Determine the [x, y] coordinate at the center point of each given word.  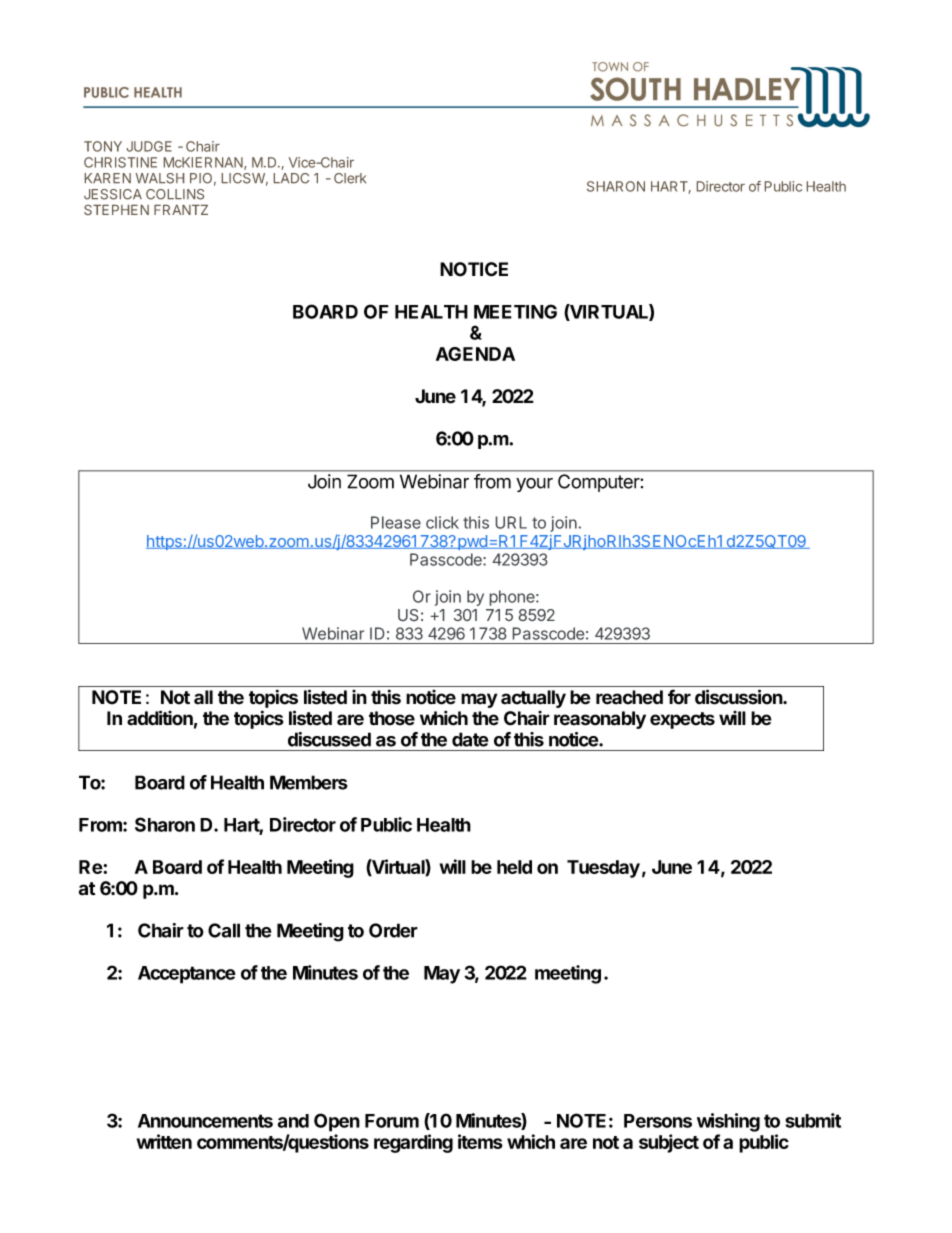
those [392, 718]
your [534, 485]
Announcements [205, 1121]
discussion [739, 697]
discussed [329, 739]
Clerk [350, 178]
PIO [201, 178]
